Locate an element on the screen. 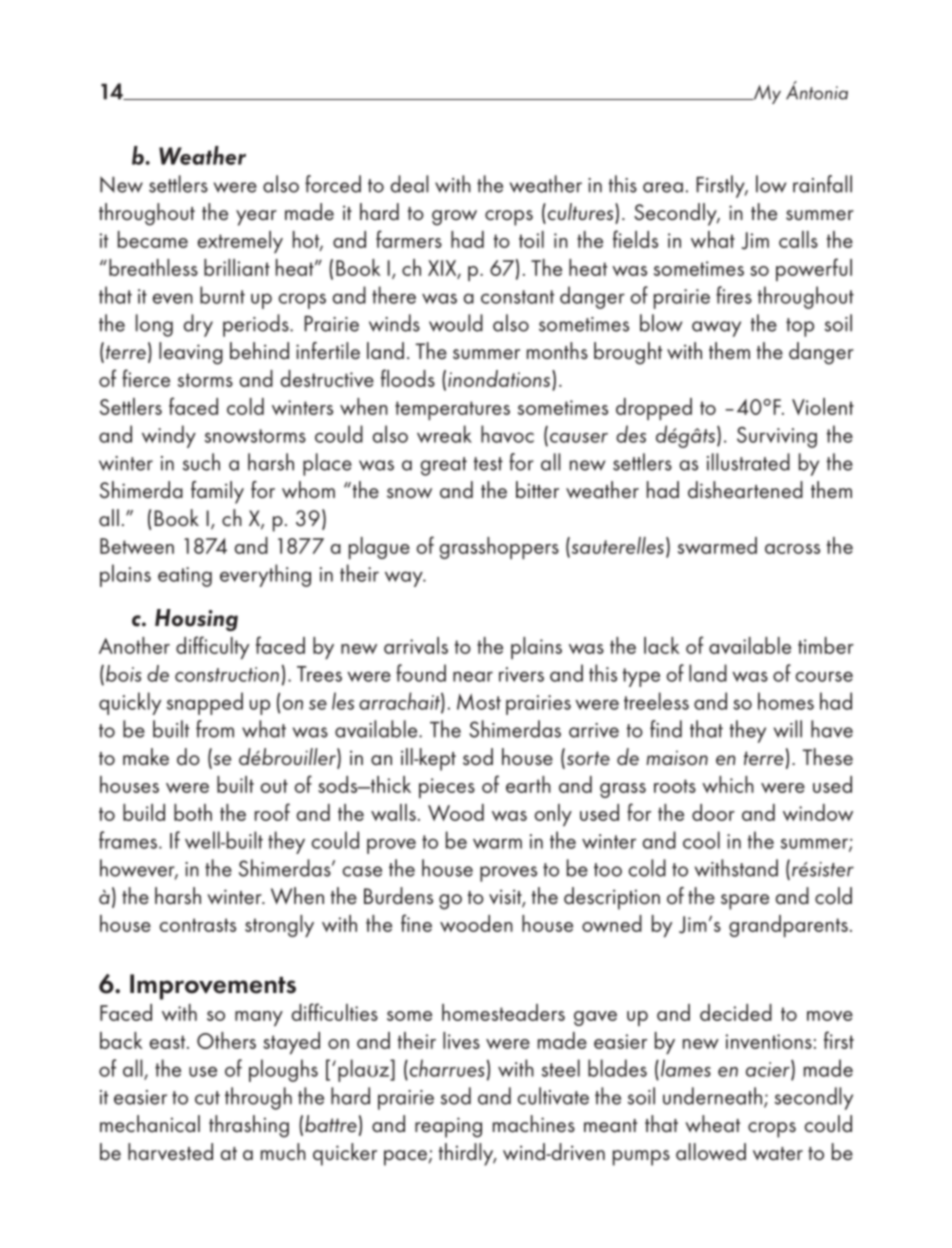  havoc is located at coordinates (507, 434).
